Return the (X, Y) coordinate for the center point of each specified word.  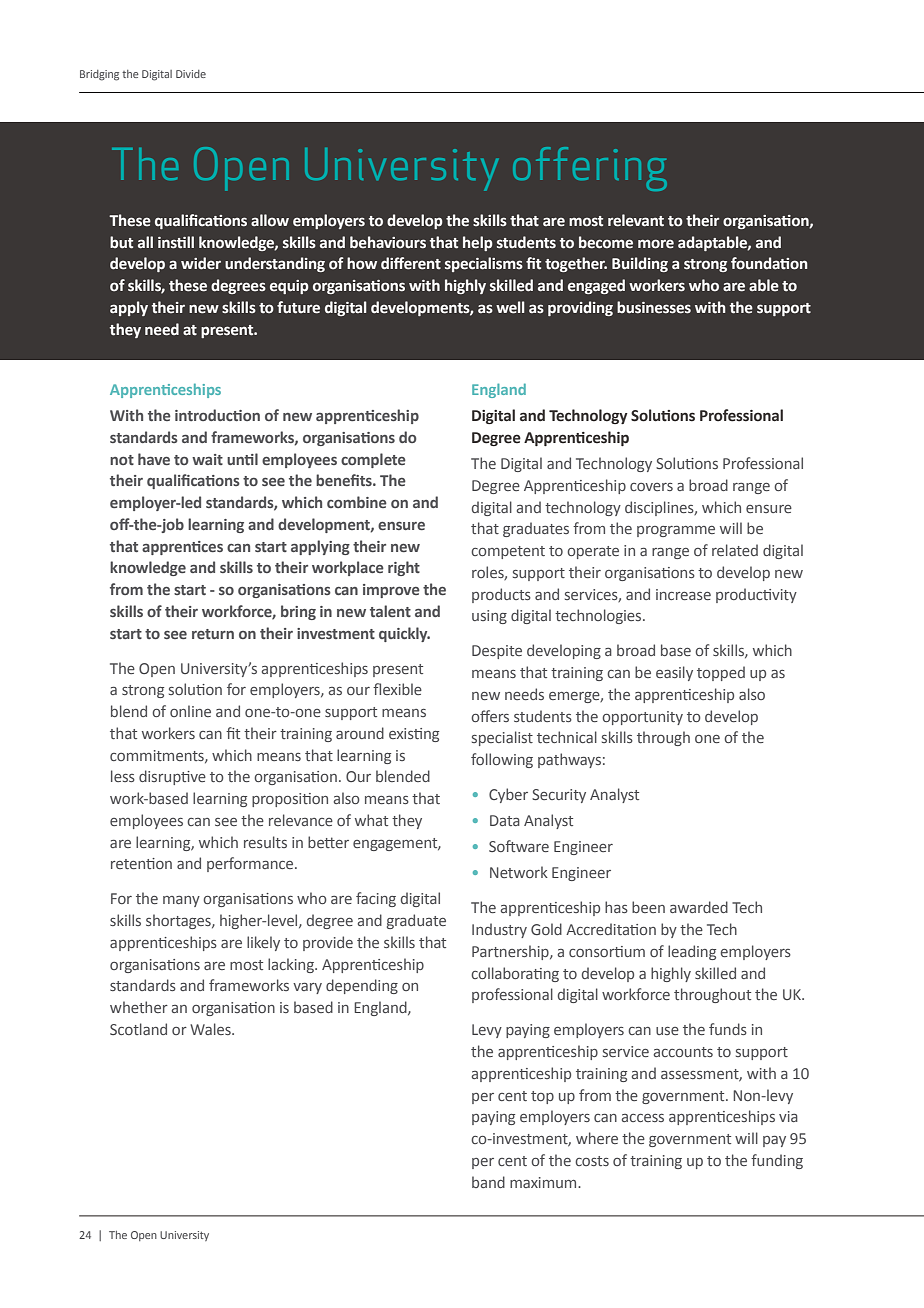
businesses (654, 307)
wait (207, 459)
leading (692, 952)
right (404, 568)
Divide (191, 74)
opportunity (642, 718)
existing (414, 735)
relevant (636, 220)
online (190, 711)
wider (201, 263)
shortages (179, 921)
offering (590, 169)
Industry (499, 930)
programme (676, 531)
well (510, 307)
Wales (211, 1029)
